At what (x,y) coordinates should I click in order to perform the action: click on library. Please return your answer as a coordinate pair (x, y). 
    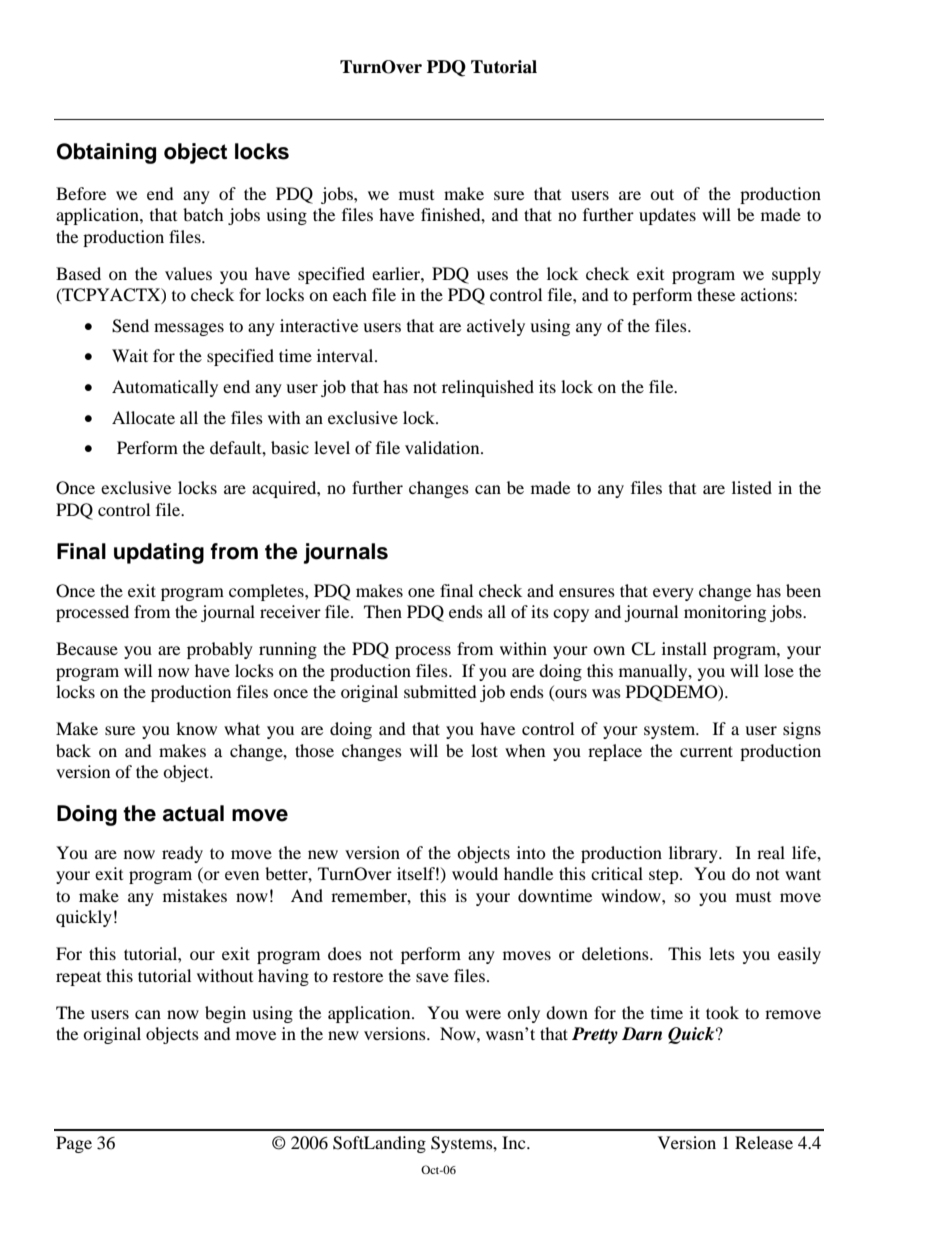
    Looking at the image, I should click on (694, 854).
